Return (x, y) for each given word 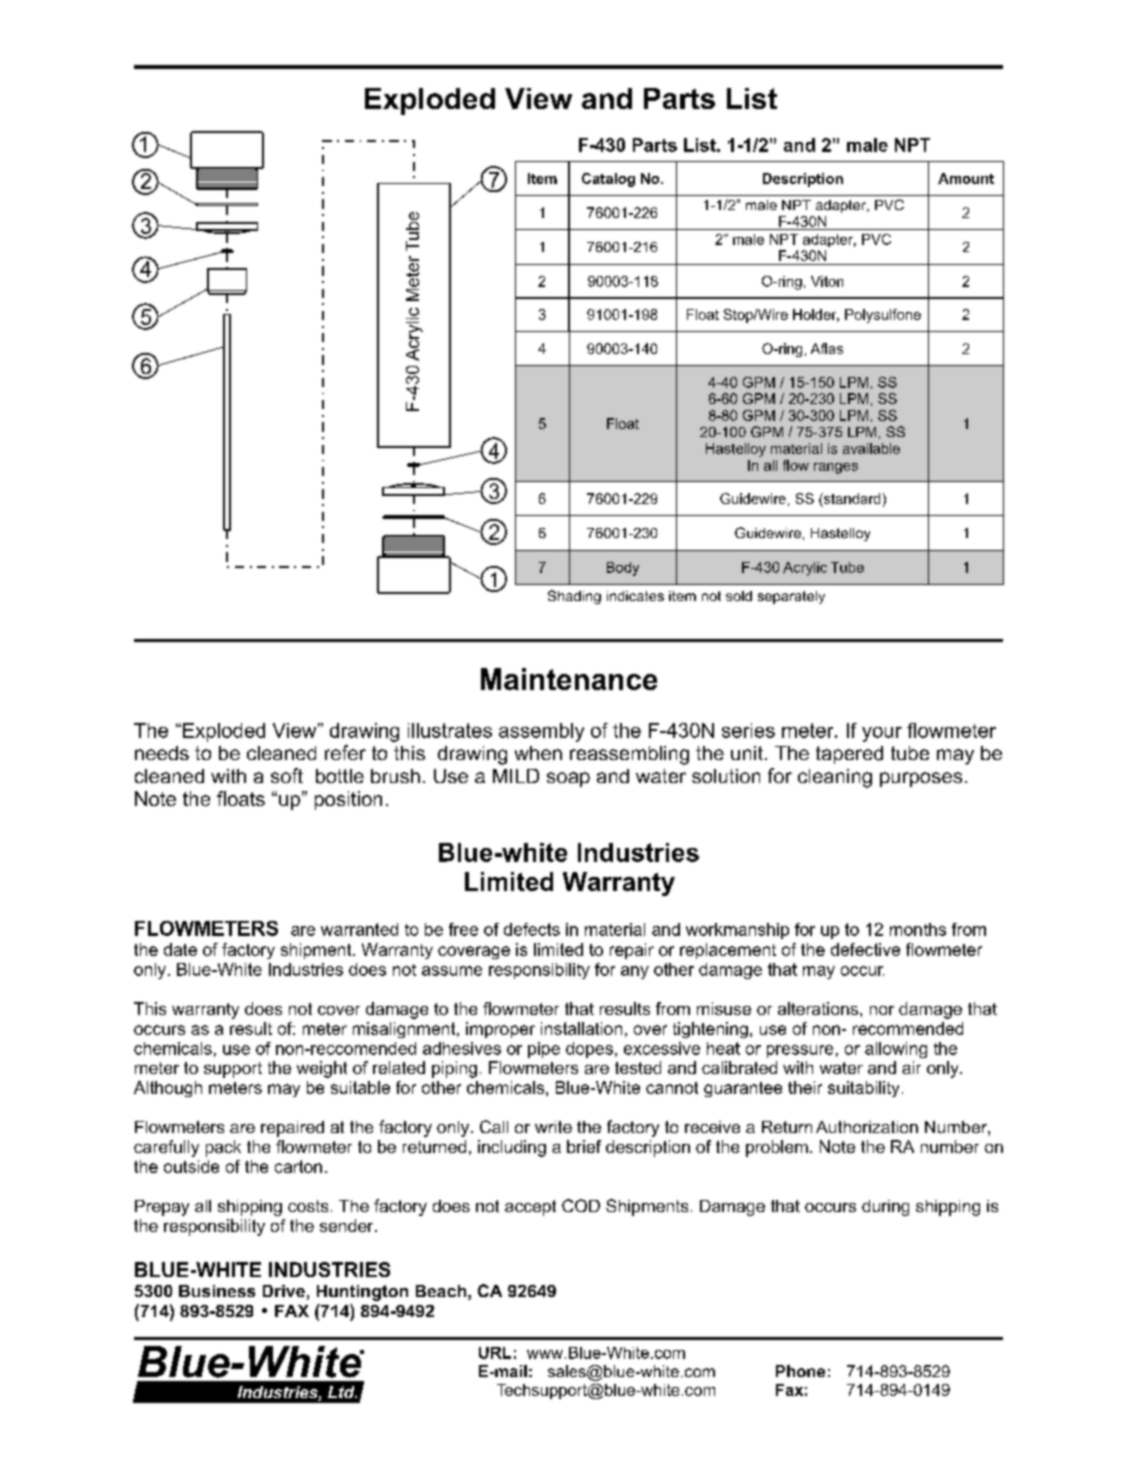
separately (791, 597)
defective (865, 949)
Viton (827, 281)
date (180, 949)
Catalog (608, 180)
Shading (574, 597)
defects (532, 929)
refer (345, 752)
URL (495, 1353)
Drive (284, 1291)
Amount (966, 178)
